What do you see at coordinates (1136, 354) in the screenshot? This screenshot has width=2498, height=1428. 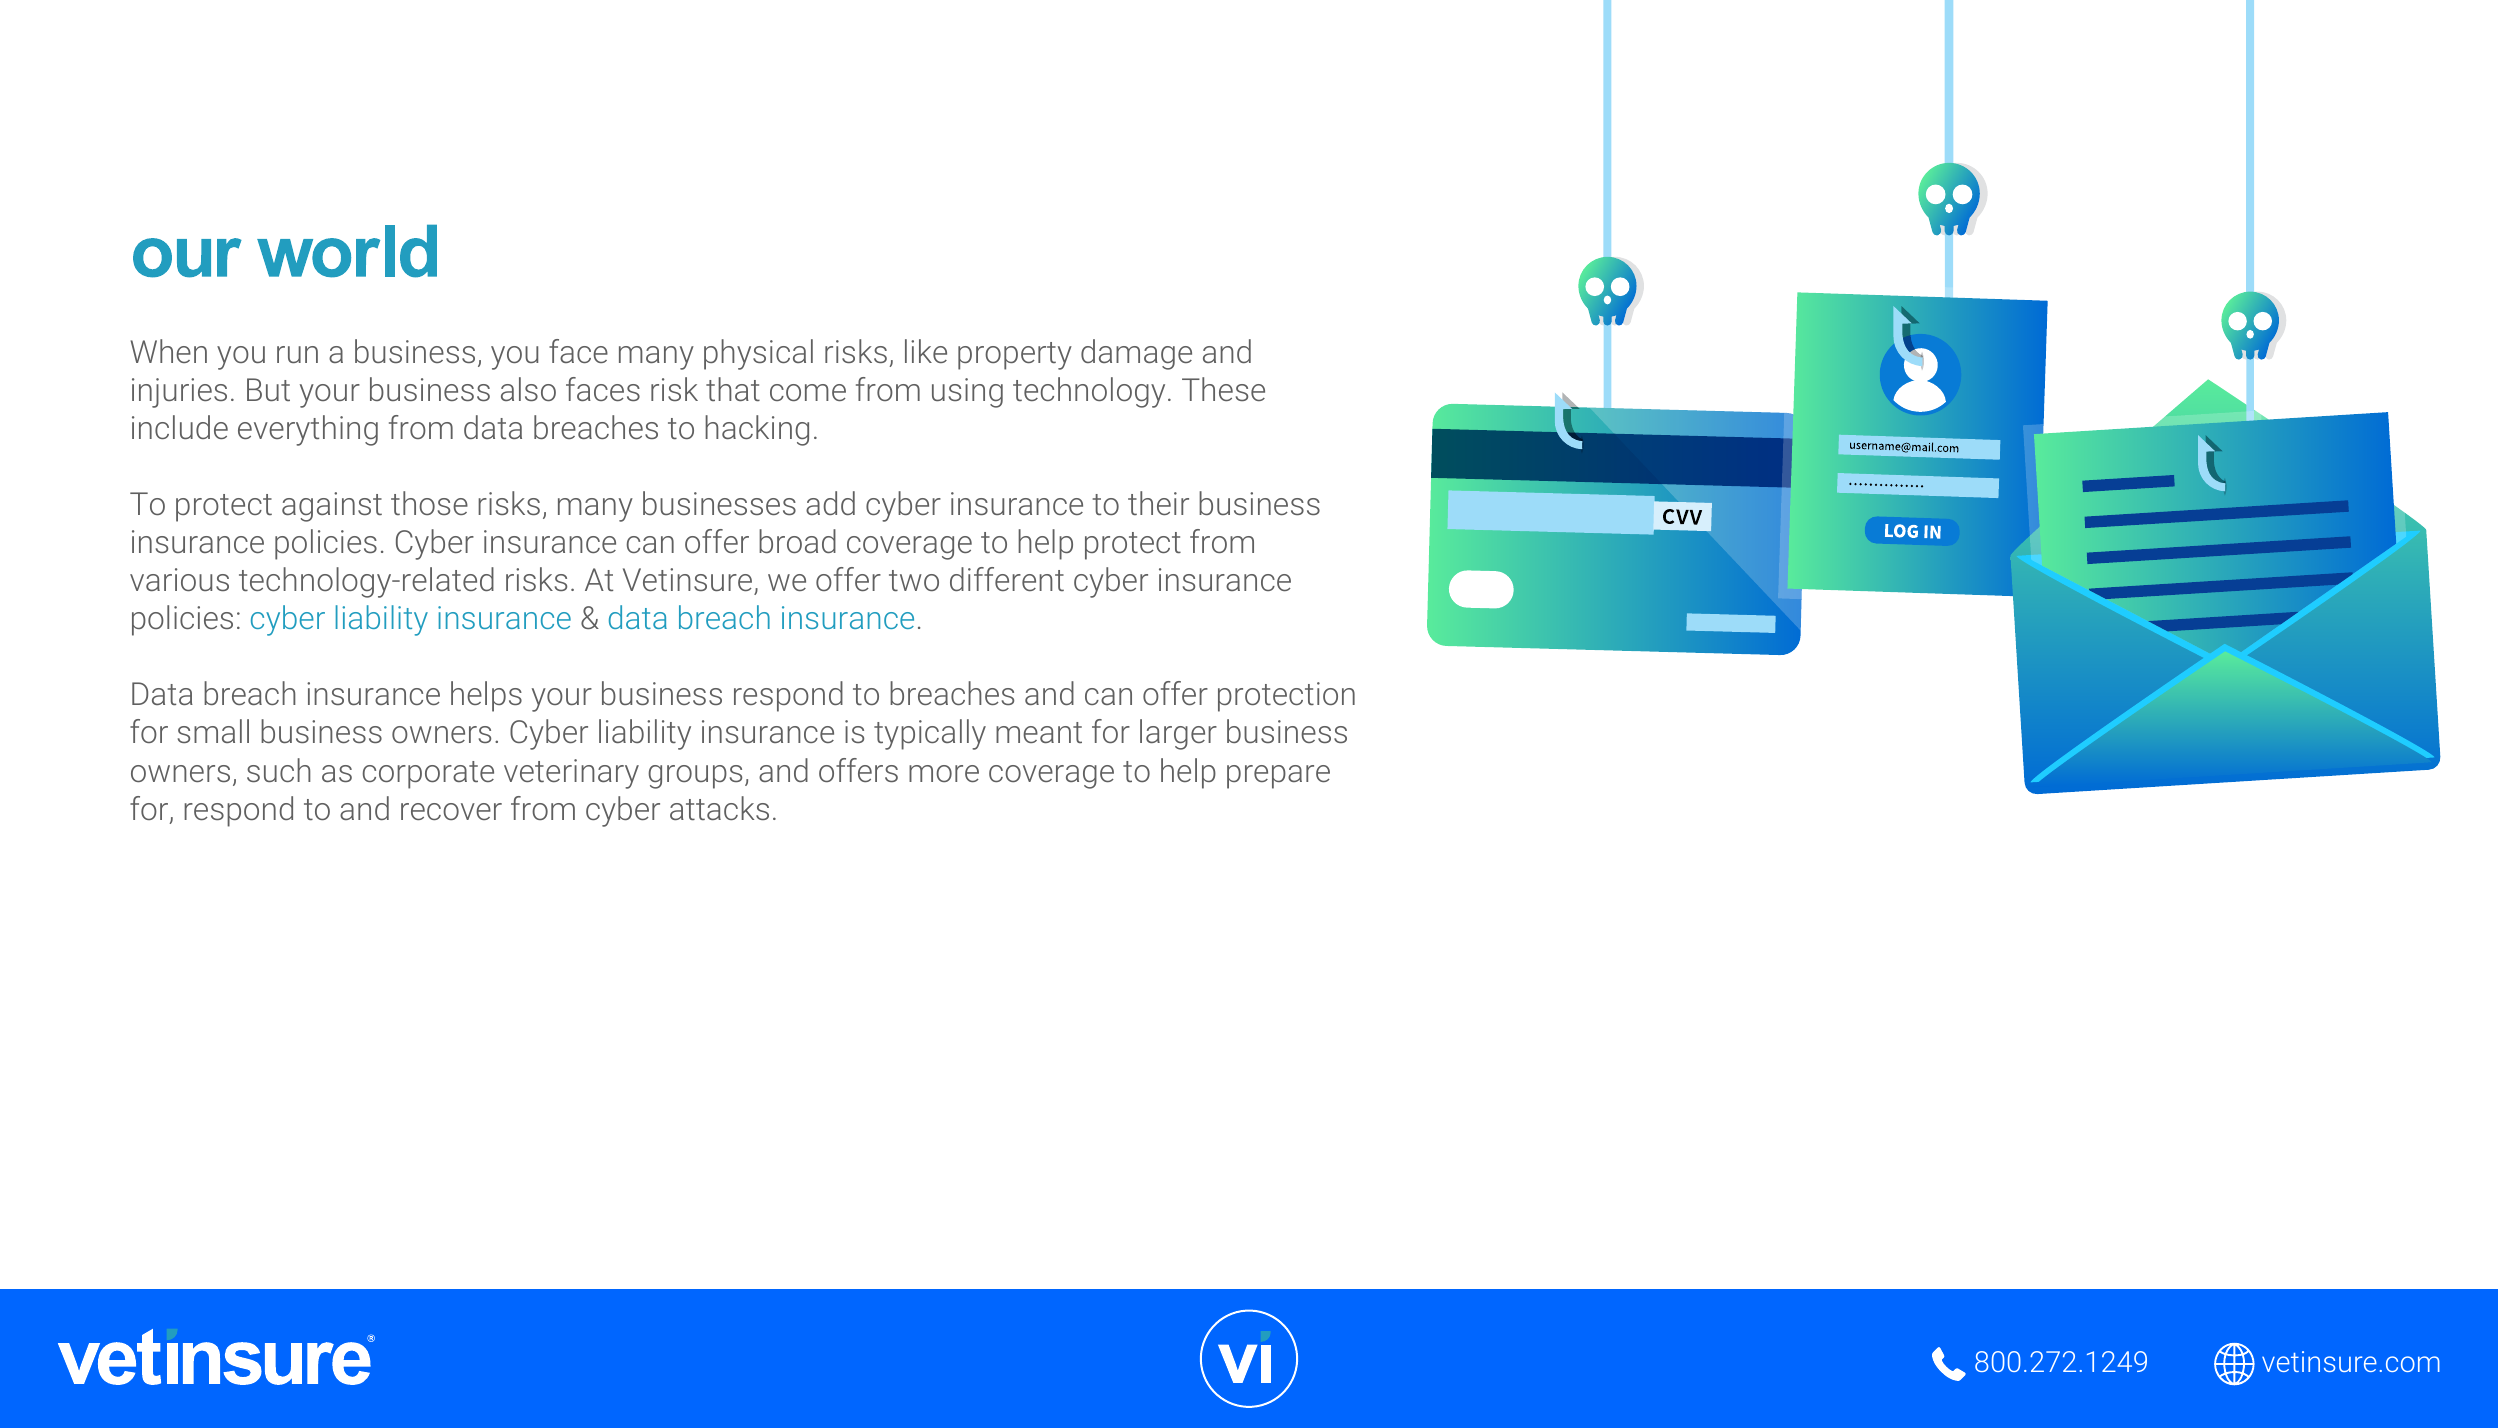 I see `damage` at bounding box center [1136, 354].
